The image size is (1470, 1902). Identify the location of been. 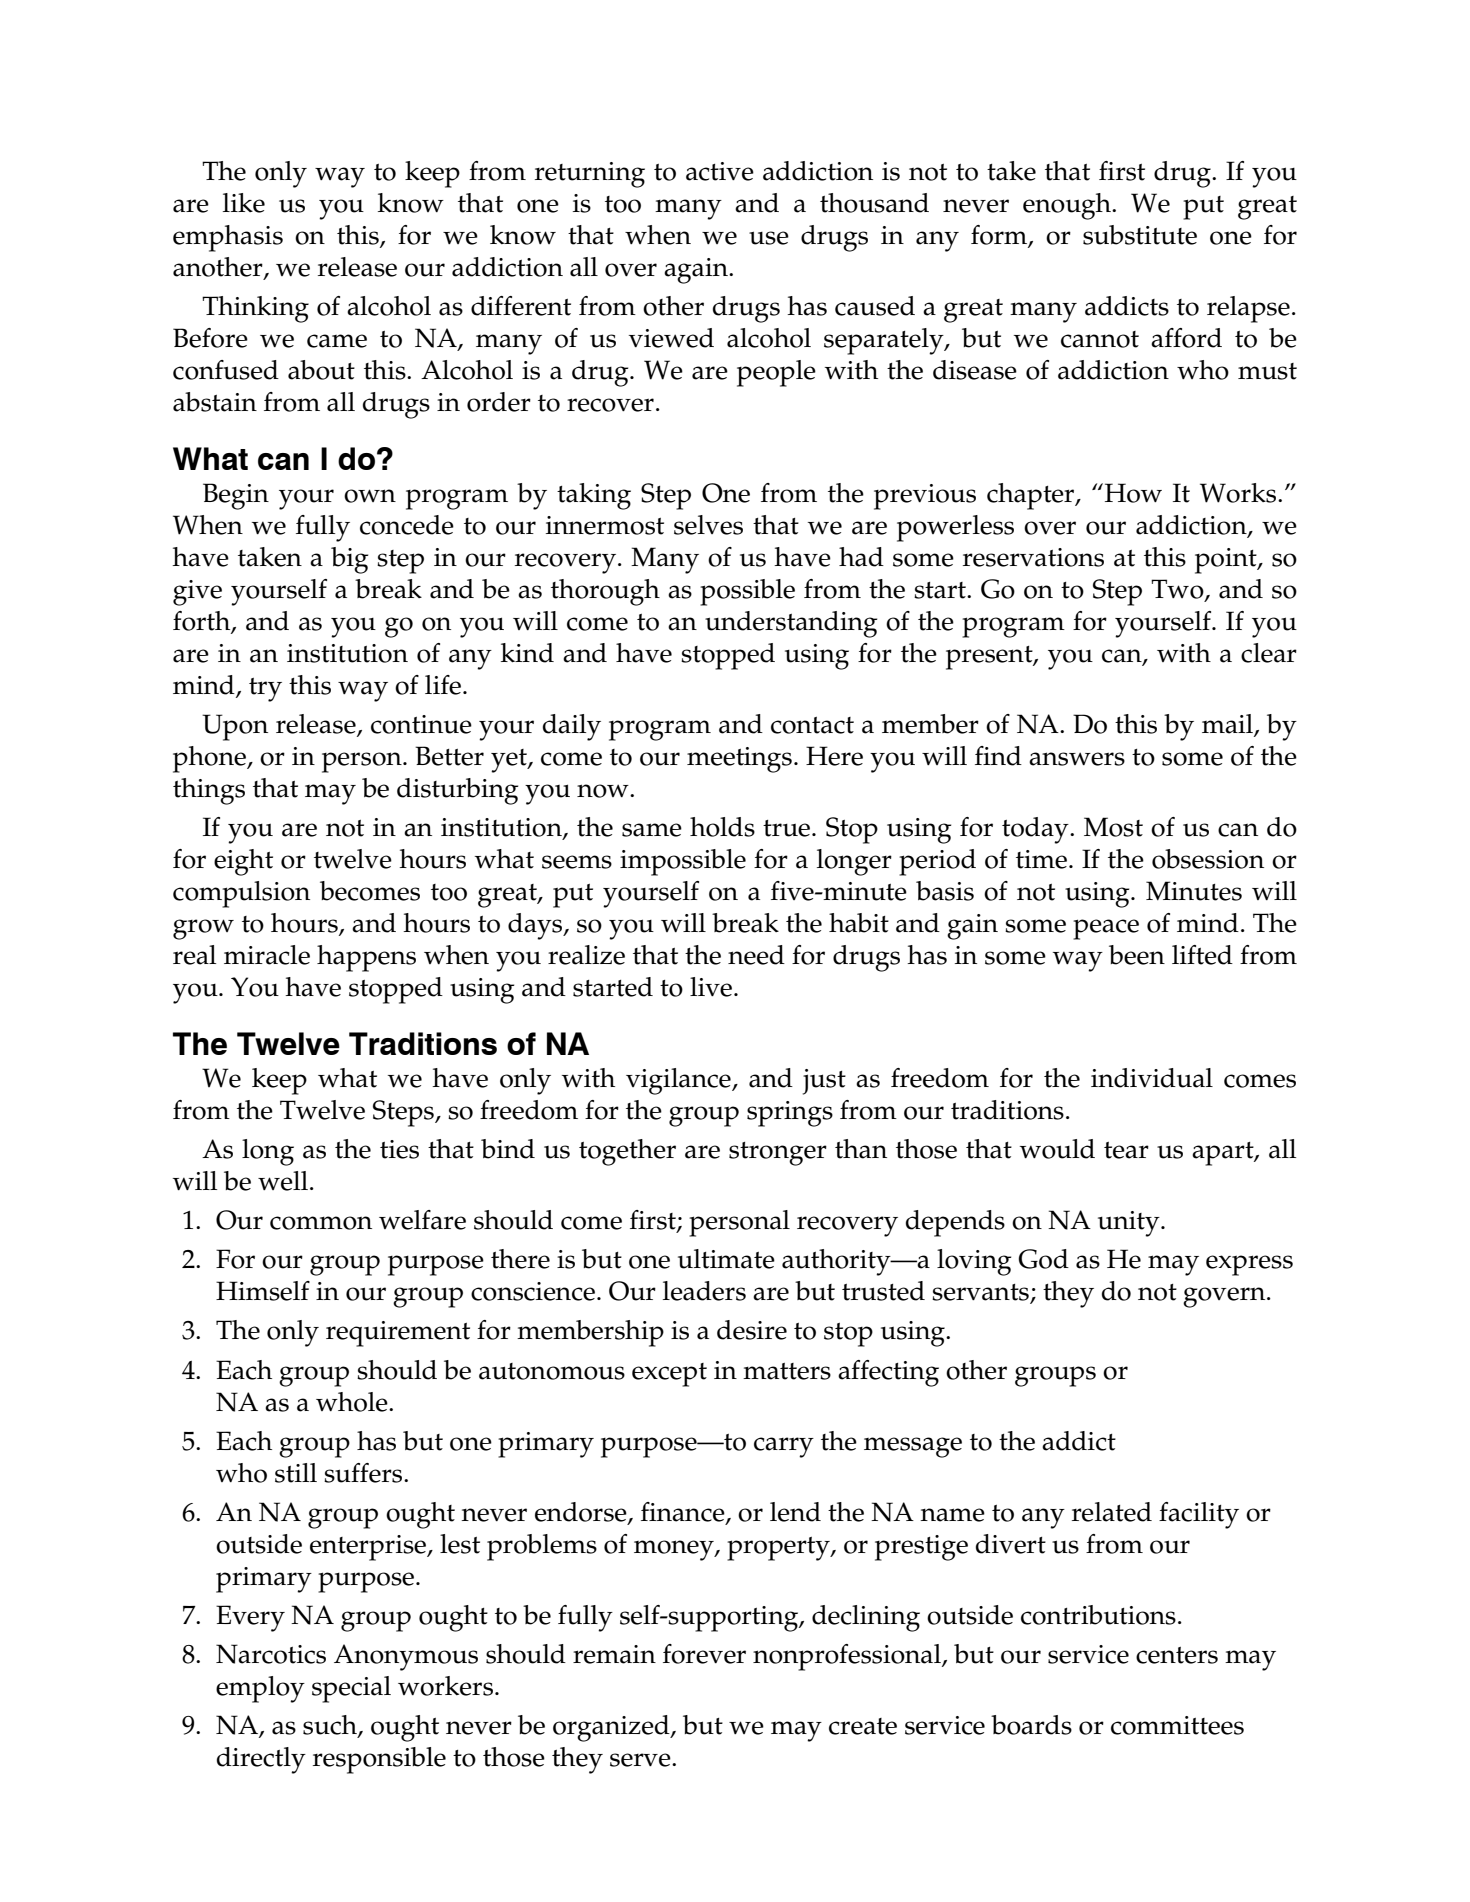
(1137, 955).
